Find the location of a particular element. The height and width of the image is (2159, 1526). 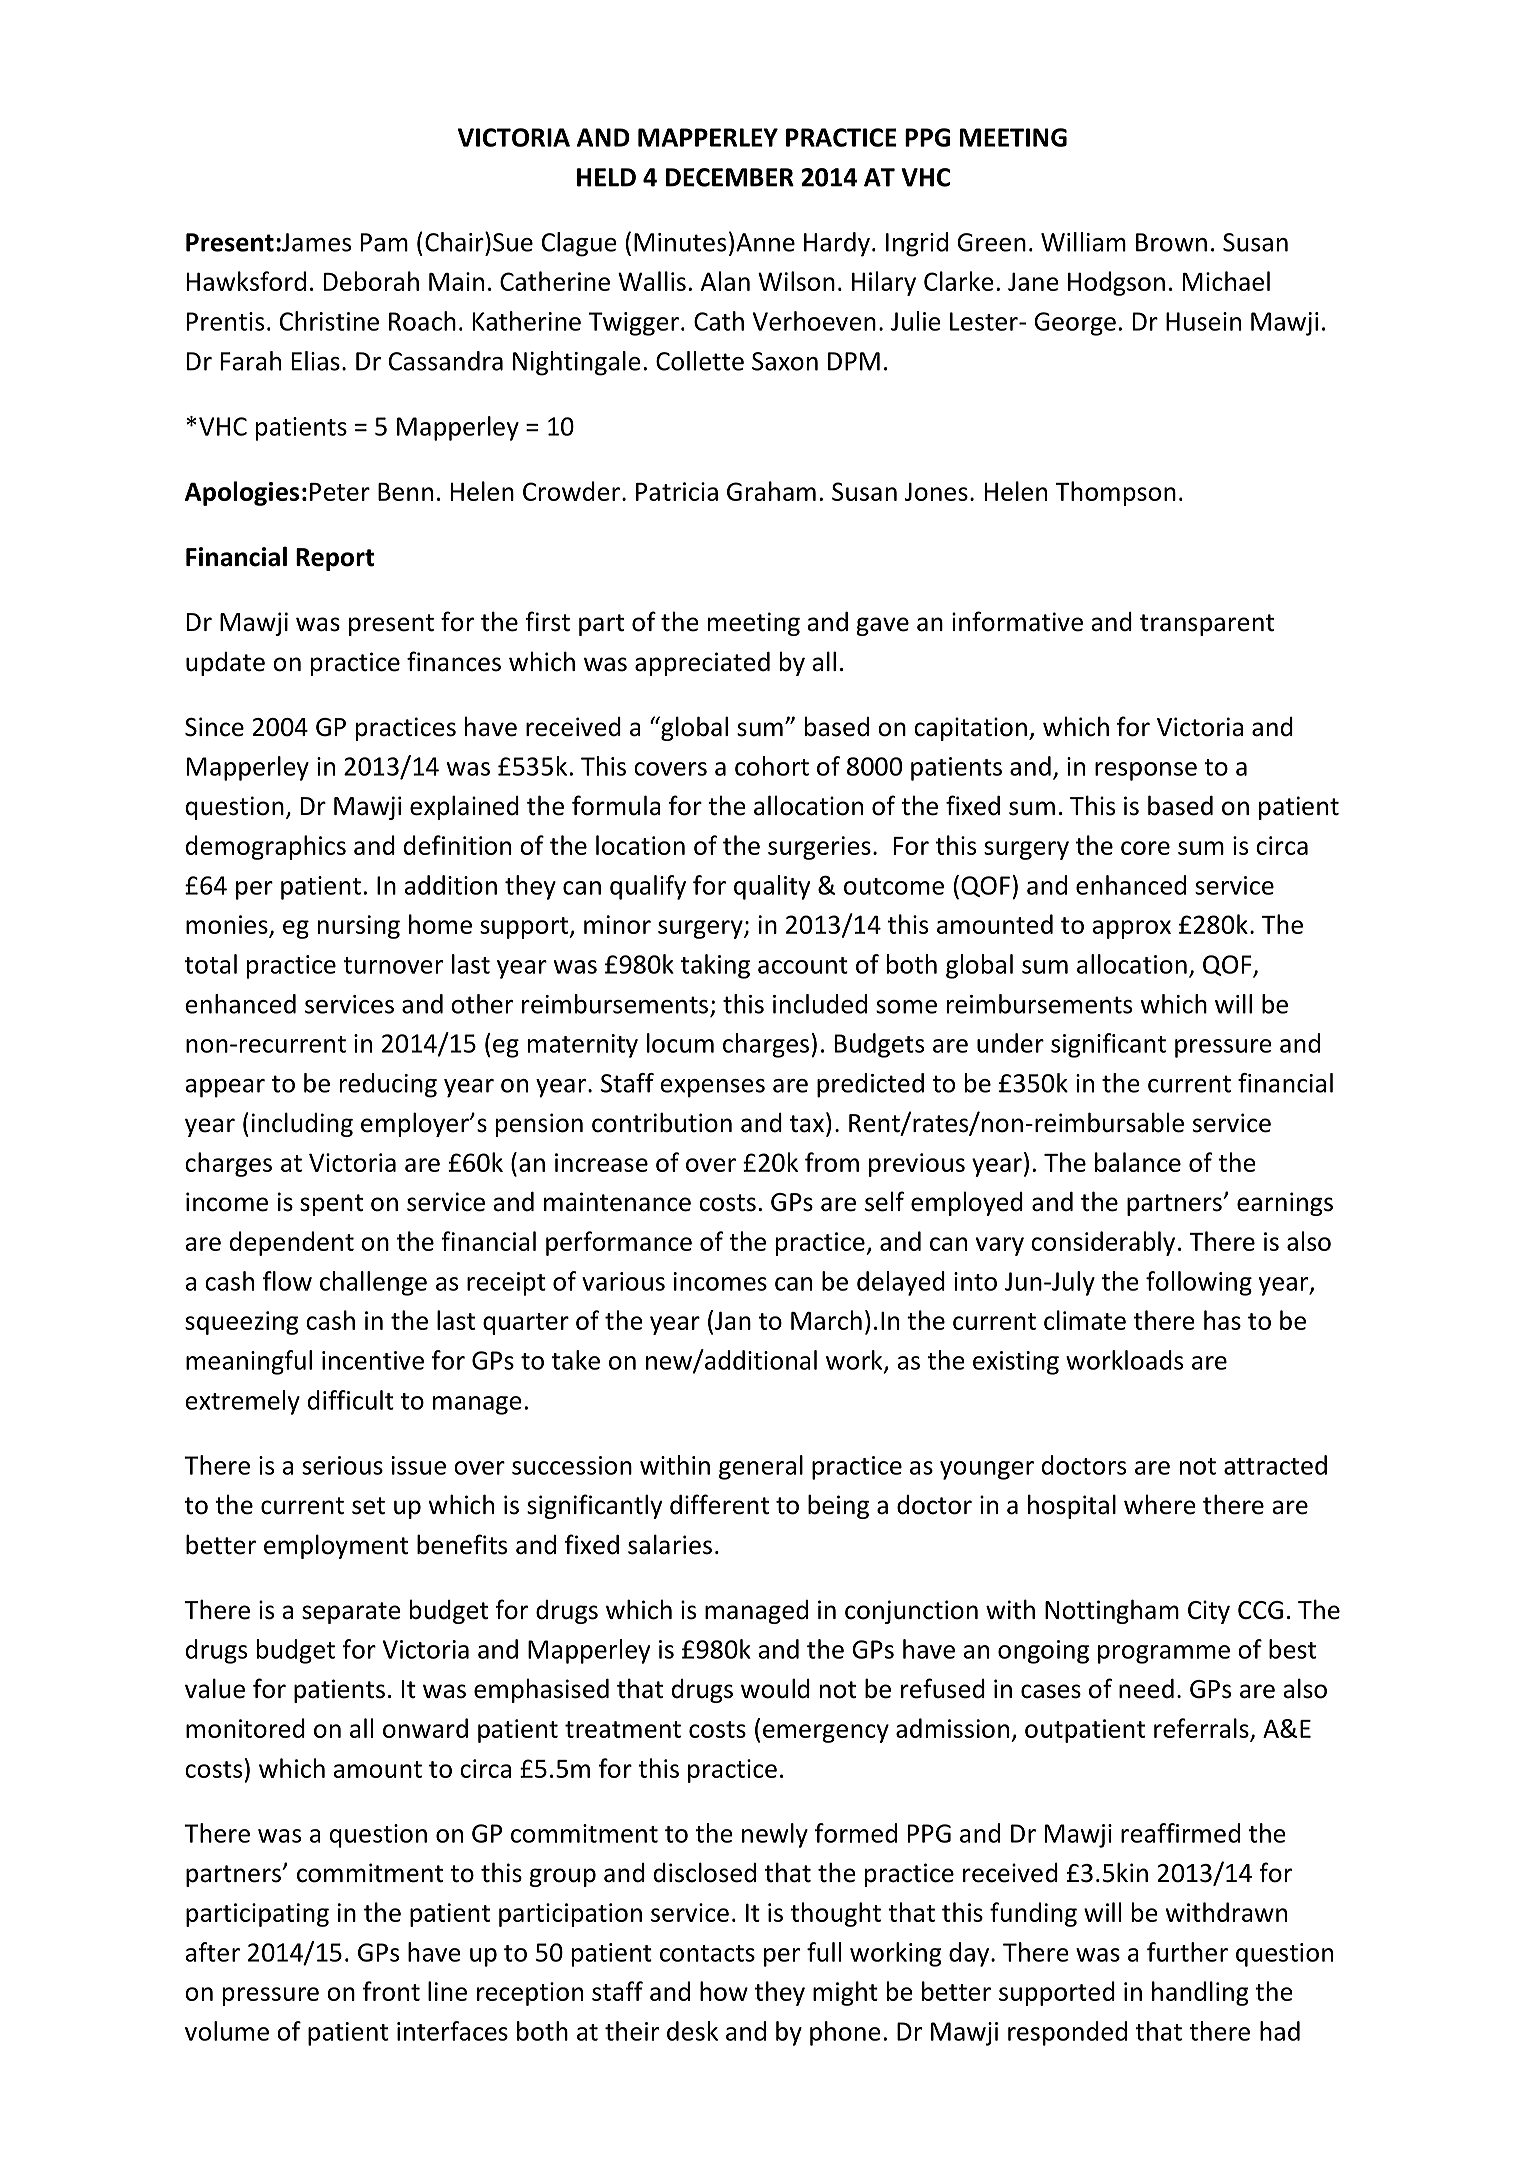

difficult is located at coordinates (351, 1400).
